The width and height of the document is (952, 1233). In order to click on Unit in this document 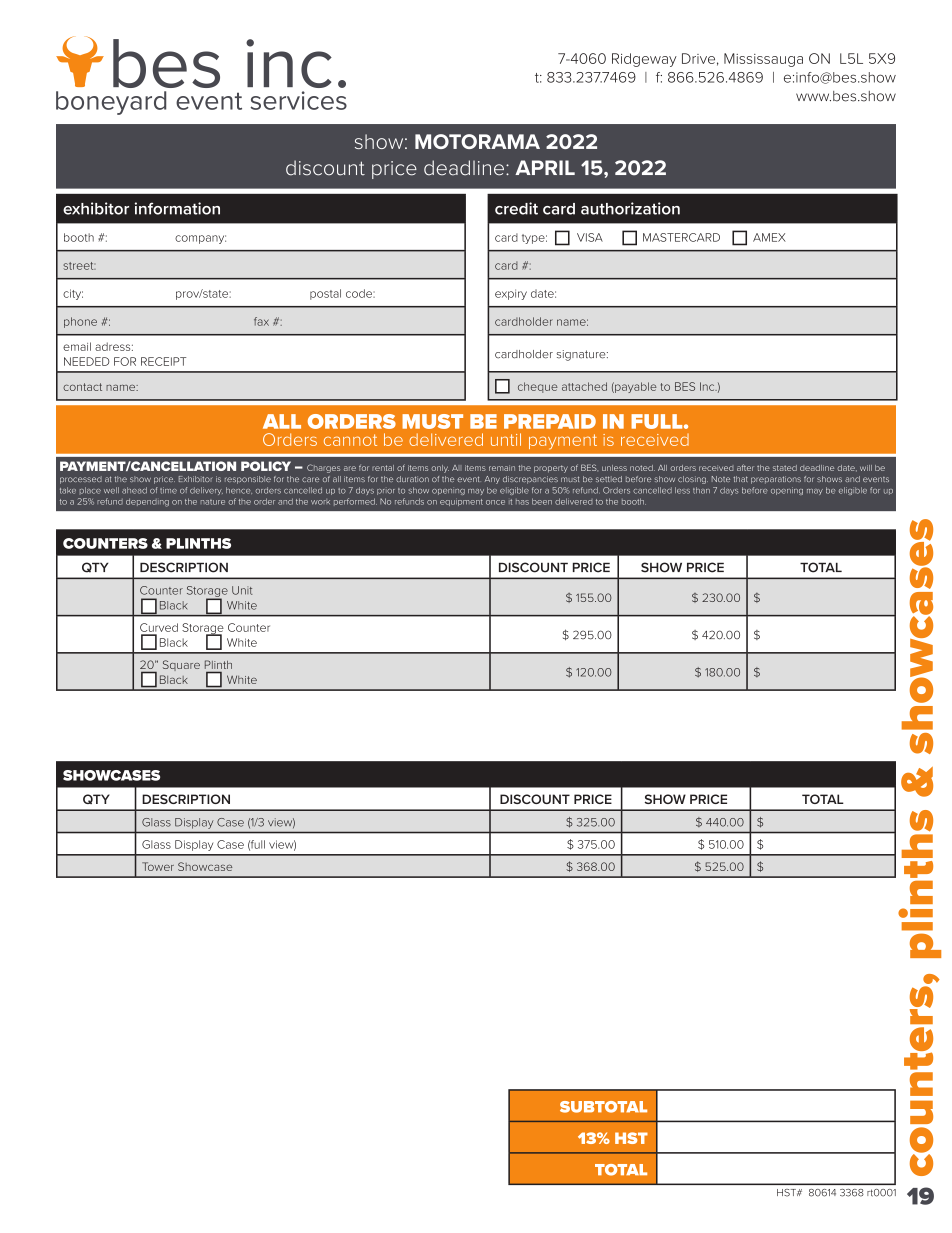, I will do `click(242, 590)`.
